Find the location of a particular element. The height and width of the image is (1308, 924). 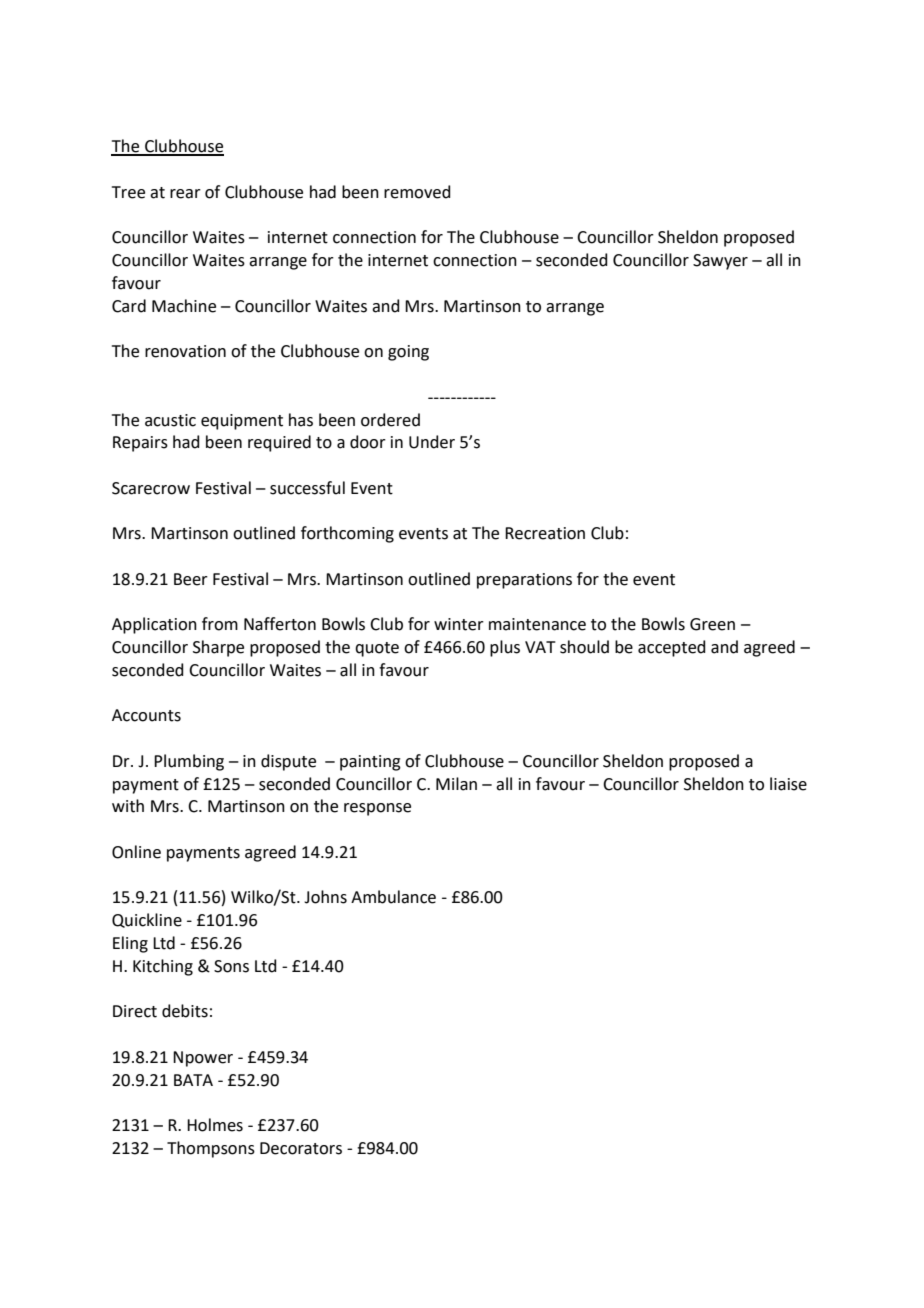

Sawyer is located at coordinates (720, 262).
